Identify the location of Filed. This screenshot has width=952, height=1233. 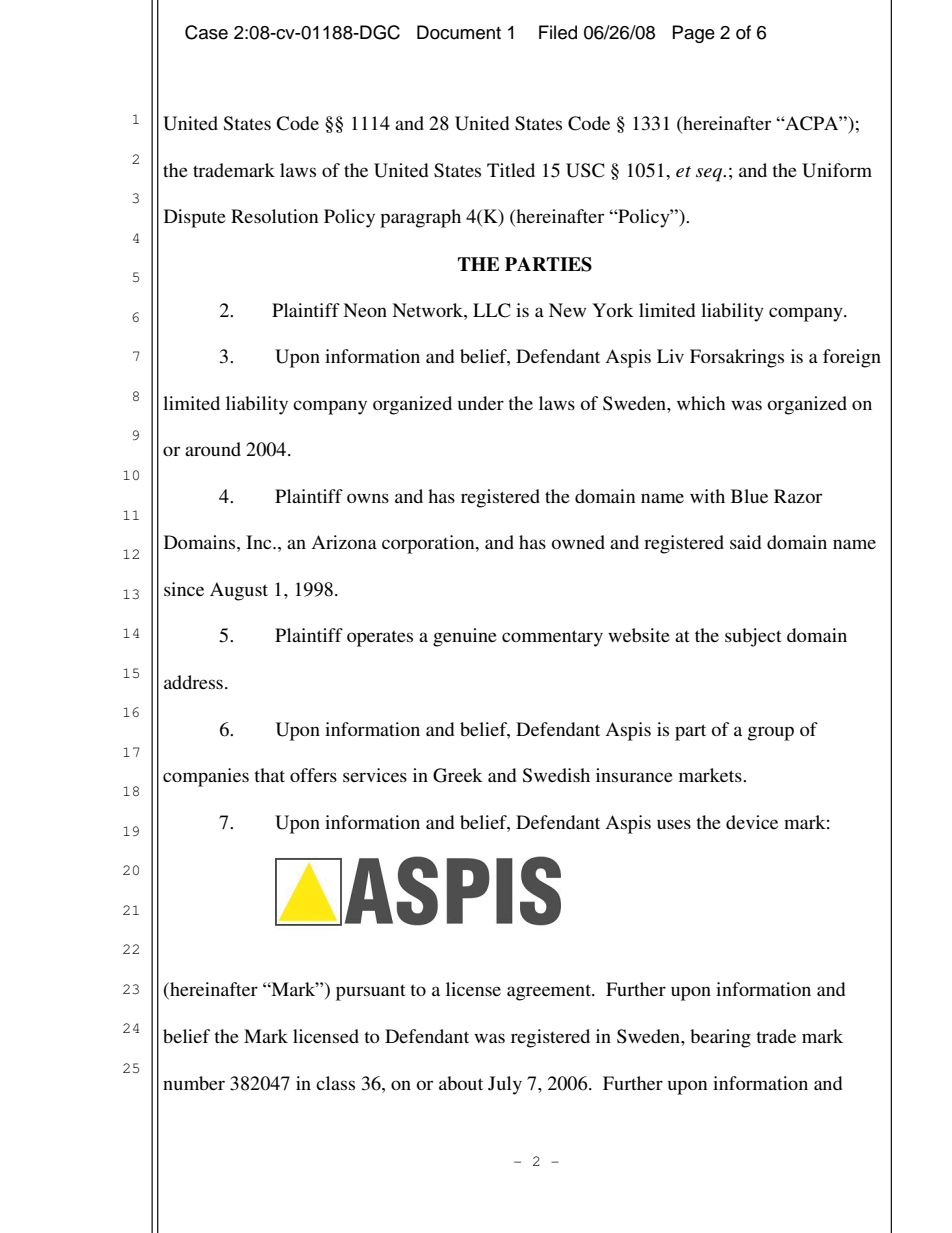
(558, 32).
